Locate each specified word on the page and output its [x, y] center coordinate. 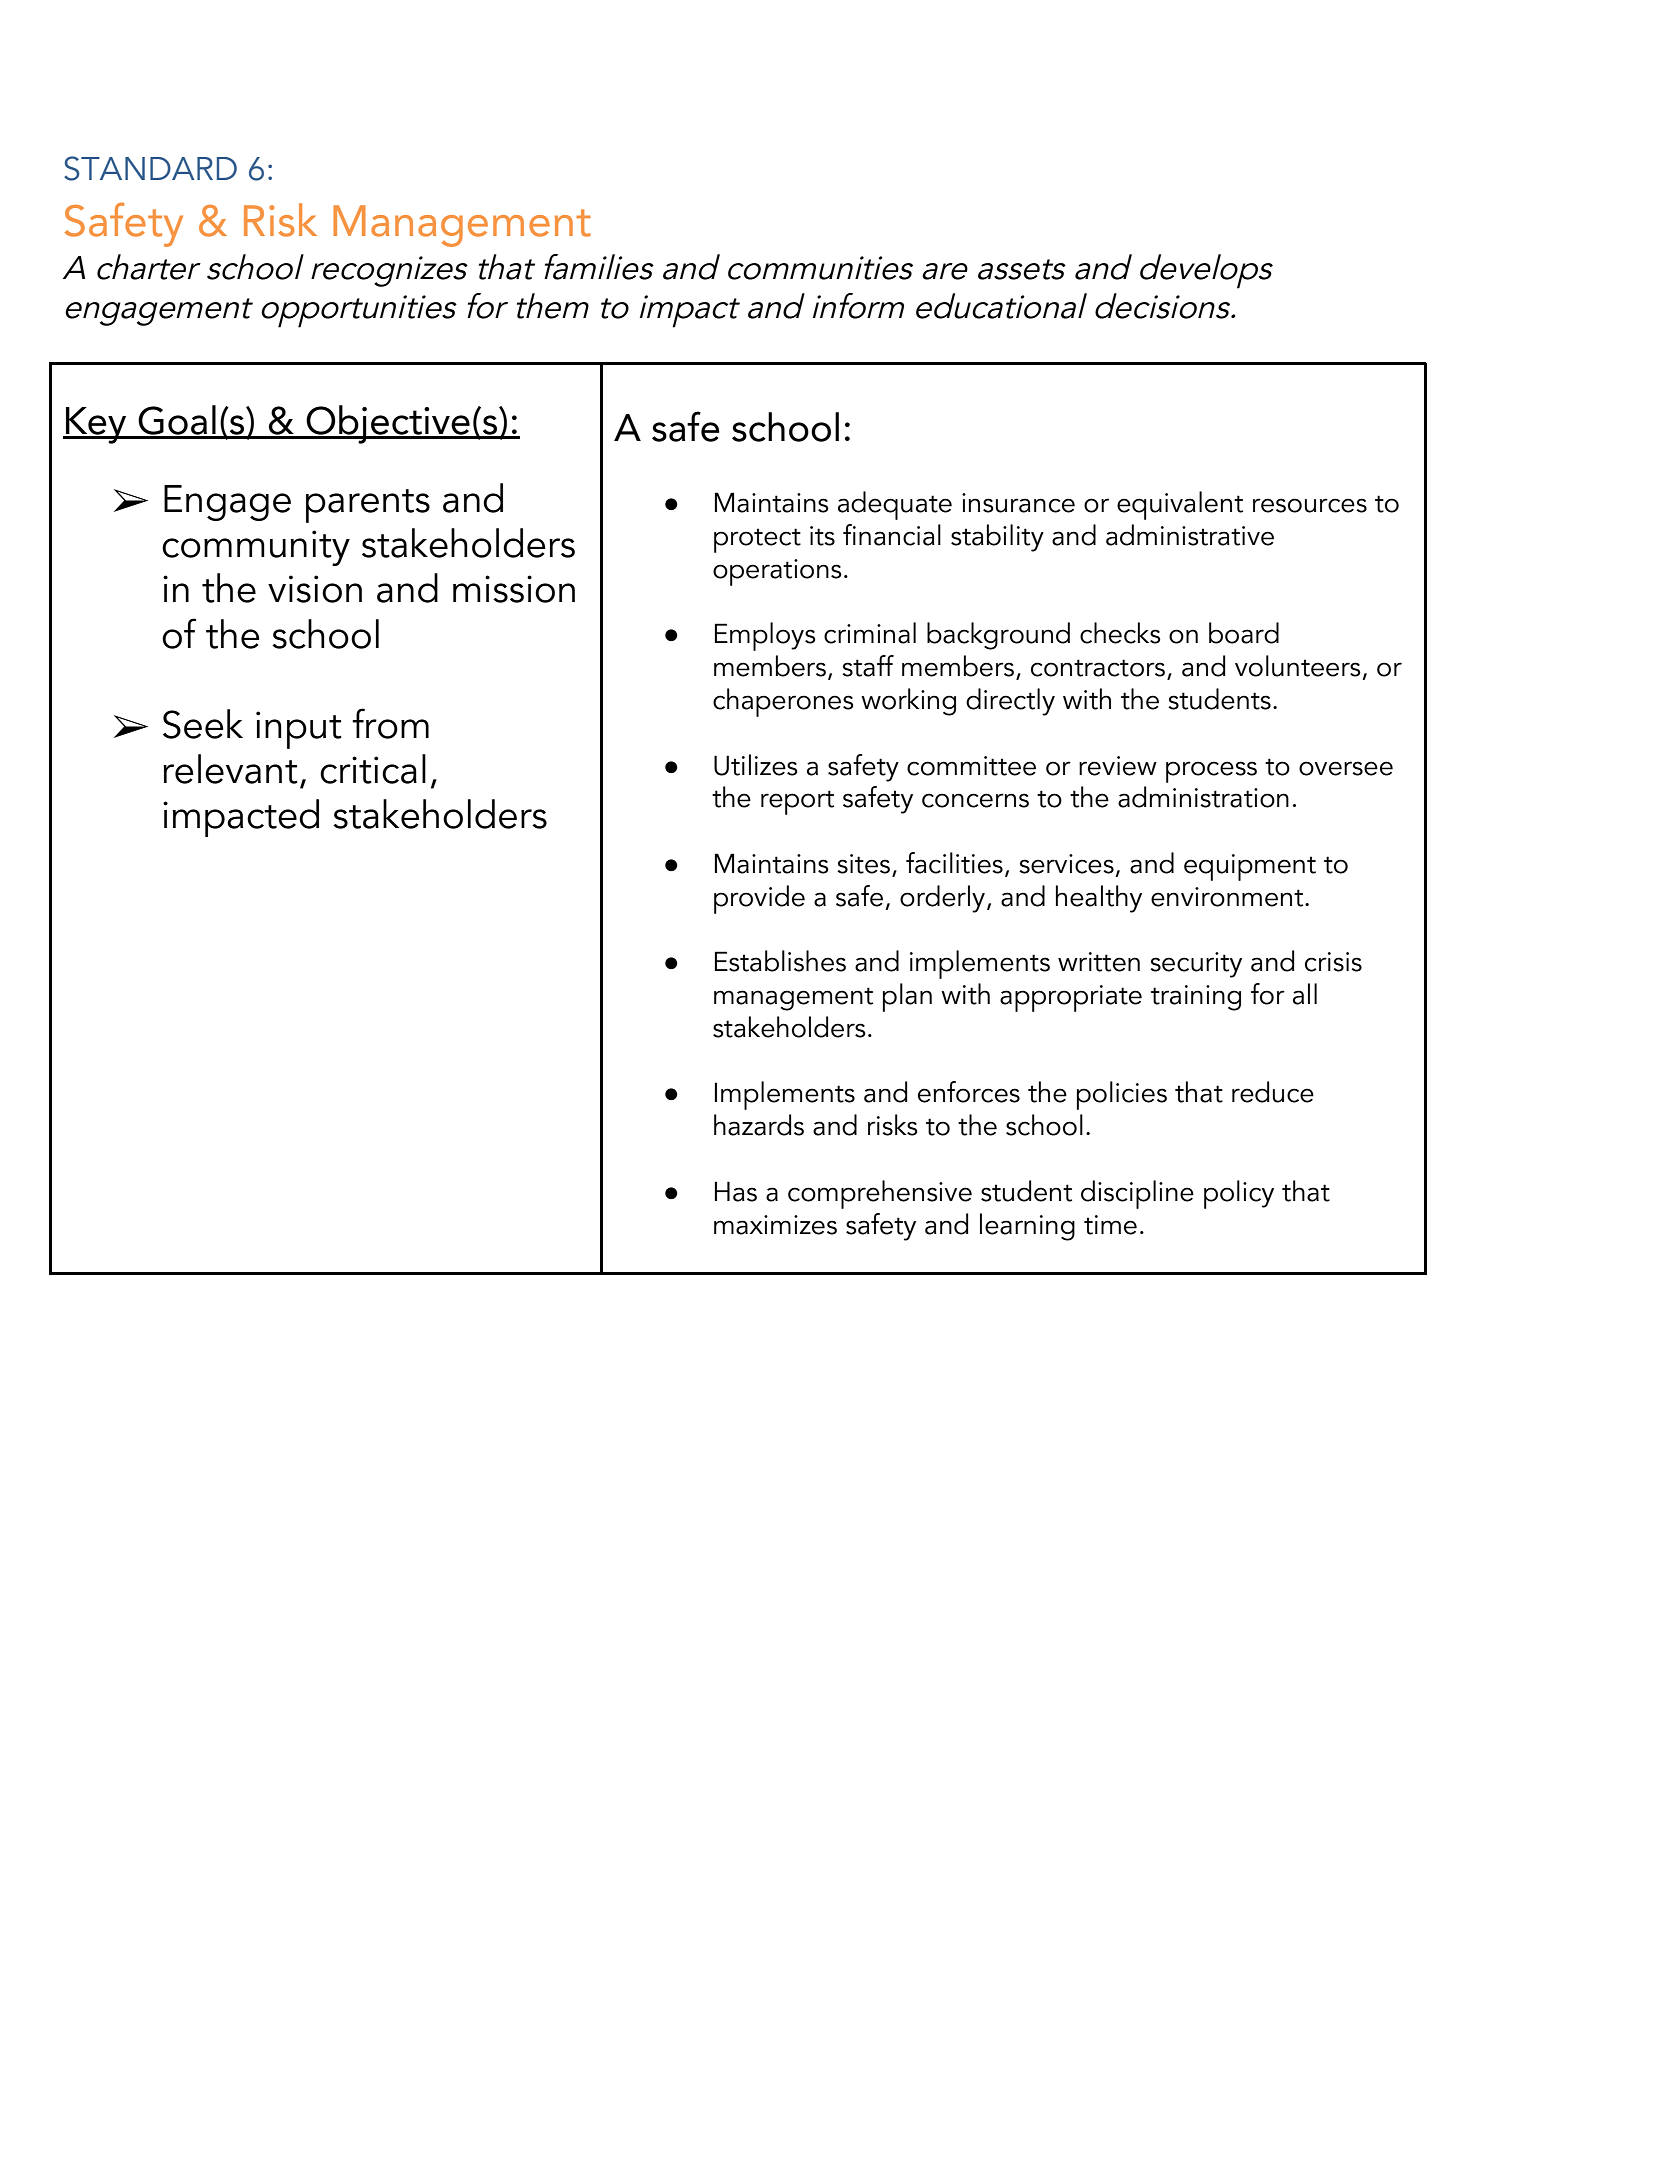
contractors [1099, 669]
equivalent [1180, 505]
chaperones [783, 702]
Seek [203, 724]
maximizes [775, 1225]
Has [736, 1191]
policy [1239, 1194]
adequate [895, 505]
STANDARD [150, 168]
